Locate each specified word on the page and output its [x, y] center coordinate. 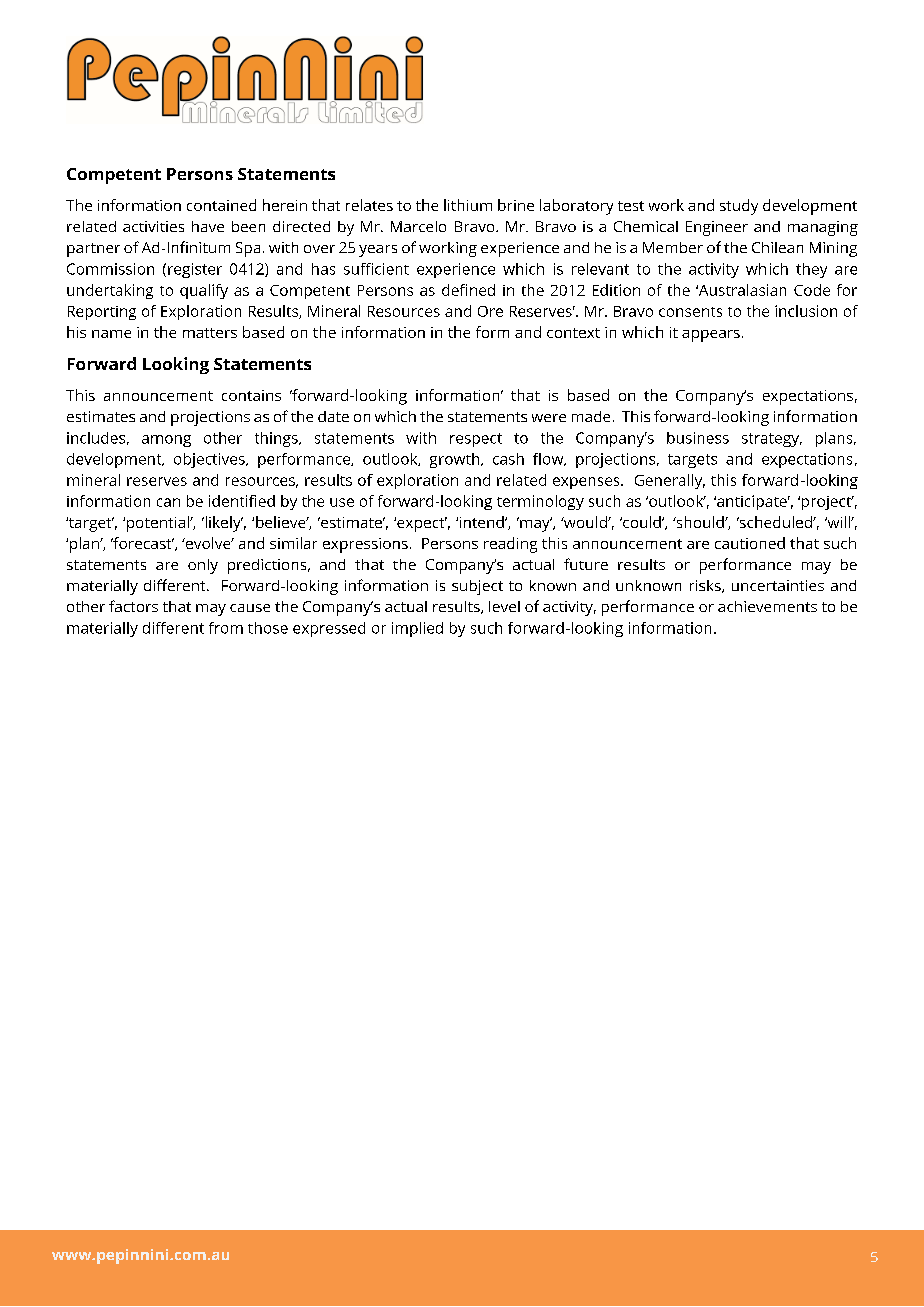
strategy [772, 440]
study [739, 207]
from [226, 628]
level [504, 606]
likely [223, 524]
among [166, 441]
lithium [468, 205]
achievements [767, 606]
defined [468, 290]
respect [476, 440]
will [838, 522]
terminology [540, 502]
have [208, 226]
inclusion [806, 311]
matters [210, 333]
